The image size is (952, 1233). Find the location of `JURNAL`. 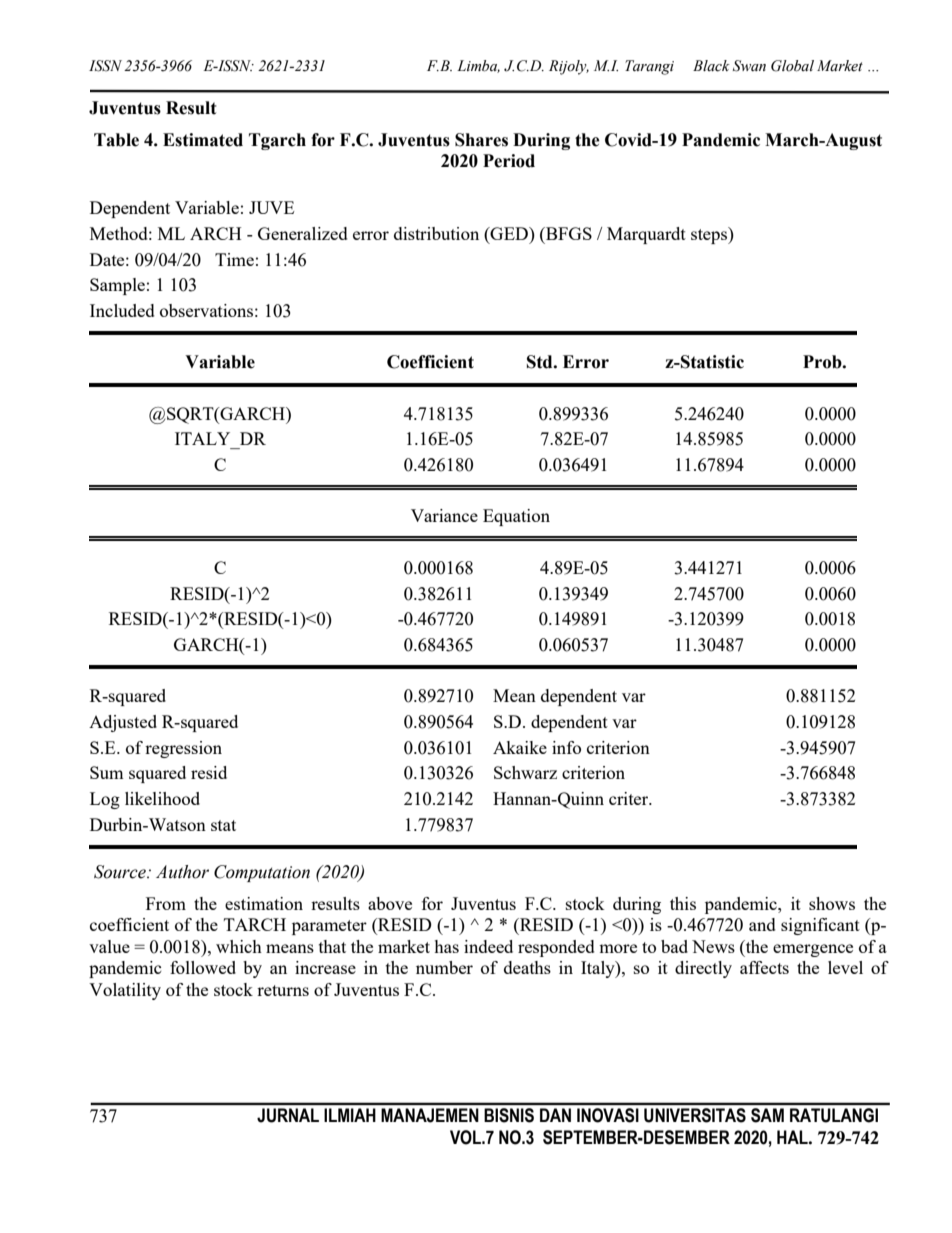

JURNAL is located at coordinates (288, 1115).
